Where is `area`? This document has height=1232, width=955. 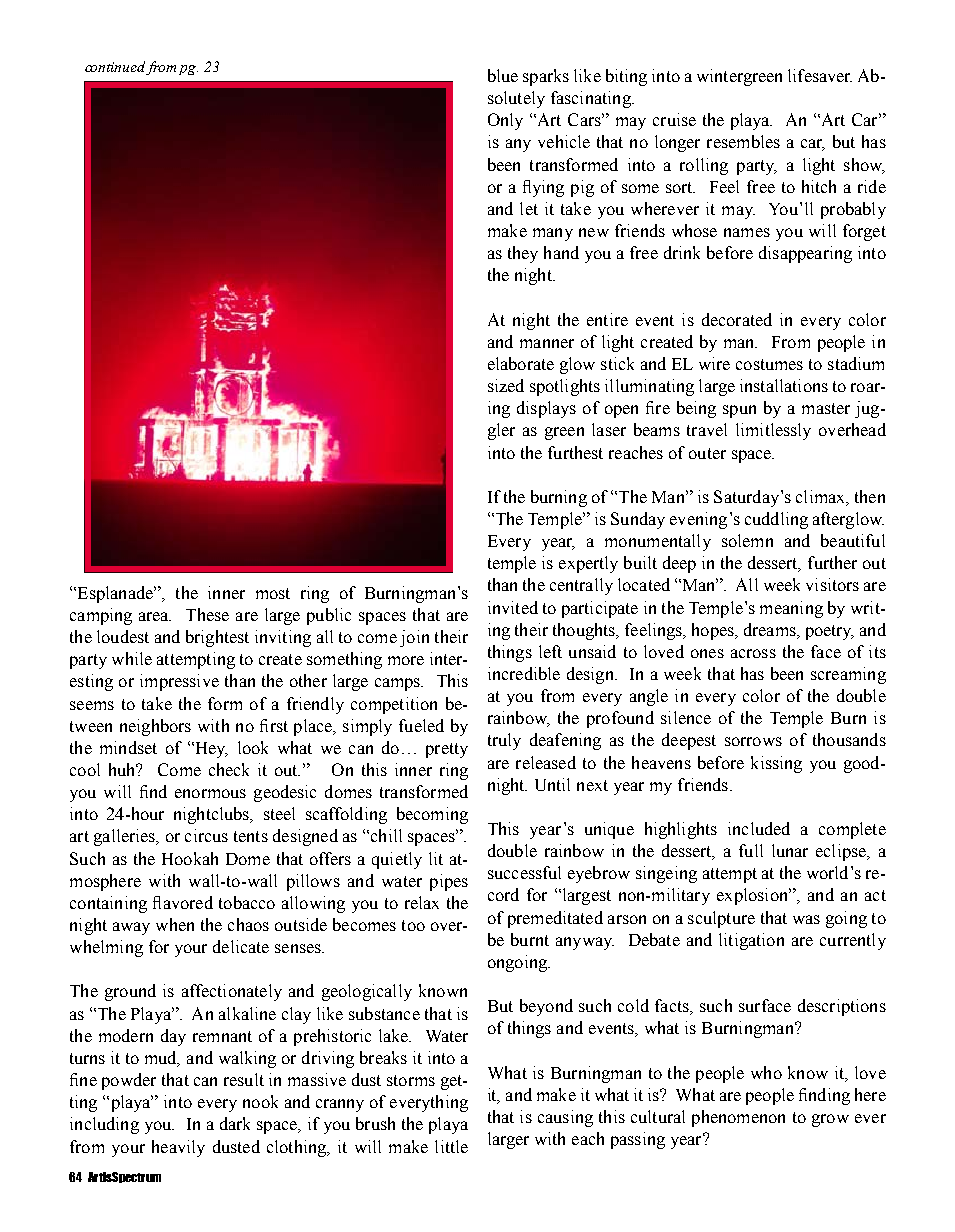
area is located at coordinates (155, 616).
